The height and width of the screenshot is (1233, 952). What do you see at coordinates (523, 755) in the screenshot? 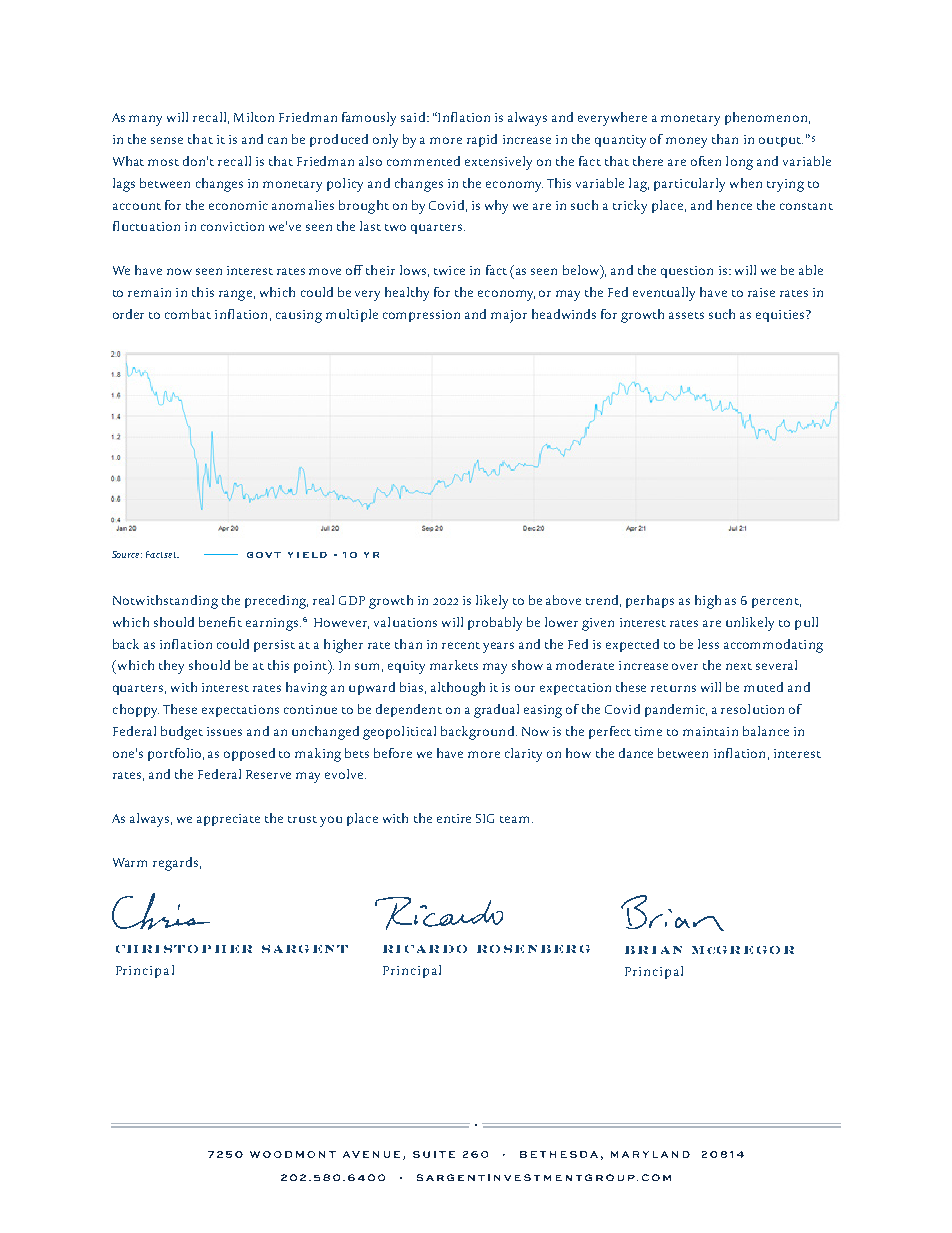
I see `clarity` at bounding box center [523, 755].
